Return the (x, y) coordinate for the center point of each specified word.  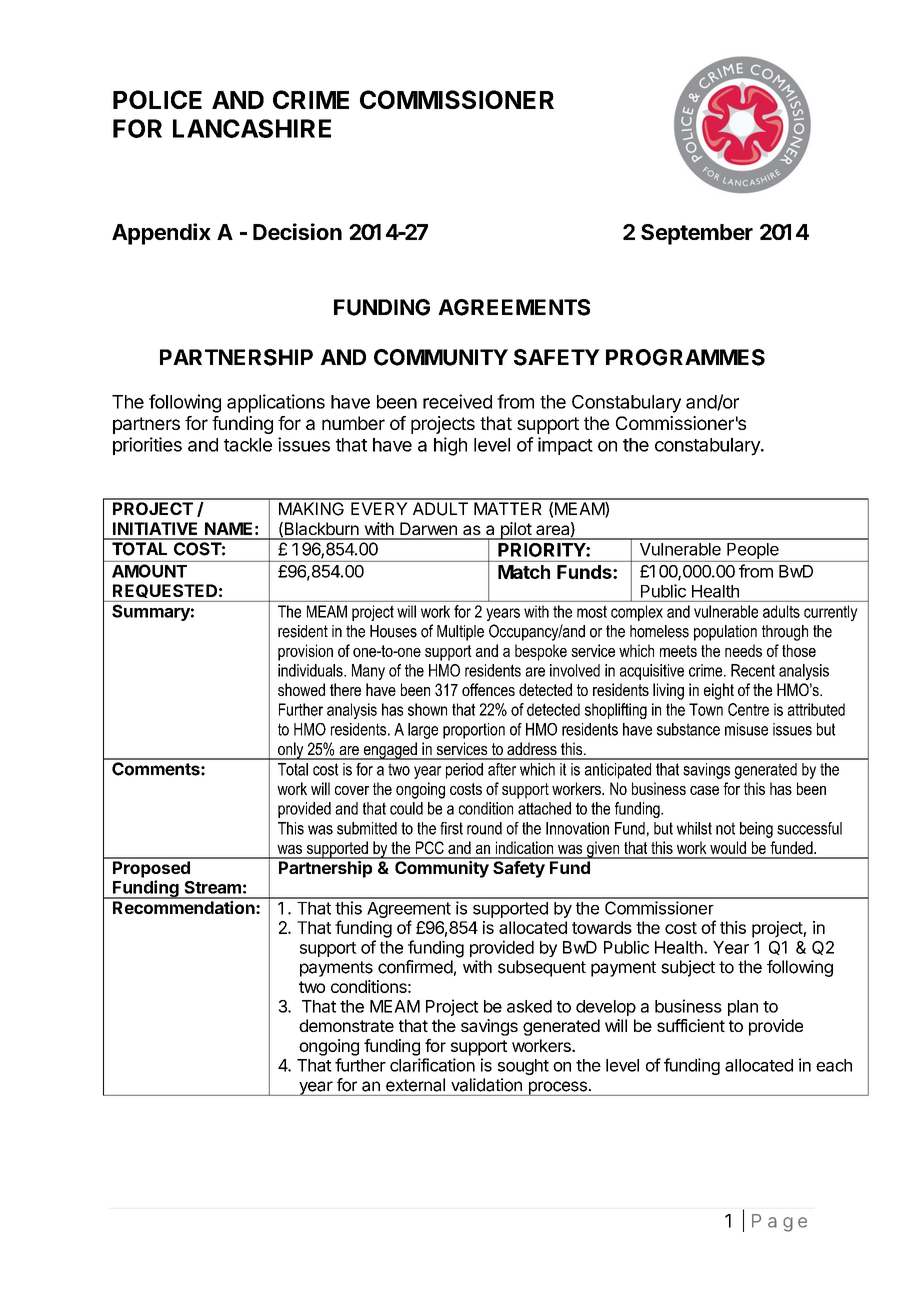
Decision (297, 231)
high (450, 446)
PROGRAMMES (685, 357)
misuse (746, 729)
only (291, 751)
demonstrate (346, 1025)
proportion (474, 731)
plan (743, 1008)
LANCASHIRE (252, 128)
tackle (248, 445)
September (697, 234)
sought (523, 1067)
